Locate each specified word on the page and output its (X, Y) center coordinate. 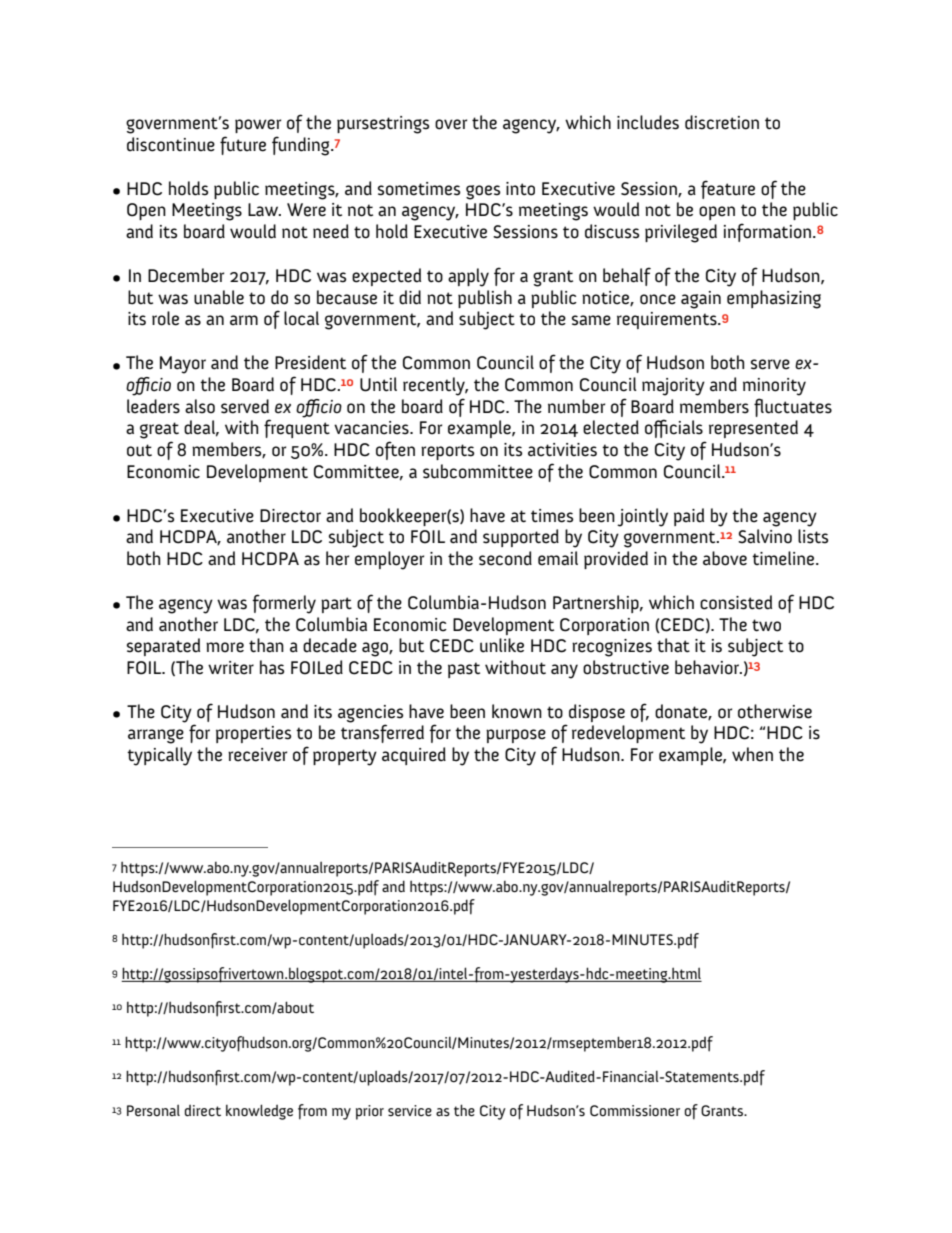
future (243, 145)
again (701, 300)
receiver (257, 755)
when (752, 754)
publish (485, 299)
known (517, 711)
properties (253, 734)
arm (244, 320)
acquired (414, 756)
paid (689, 517)
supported (521, 538)
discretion (722, 122)
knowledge (259, 1112)
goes (483, 192)
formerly (284, 604)
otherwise (775, 711)
